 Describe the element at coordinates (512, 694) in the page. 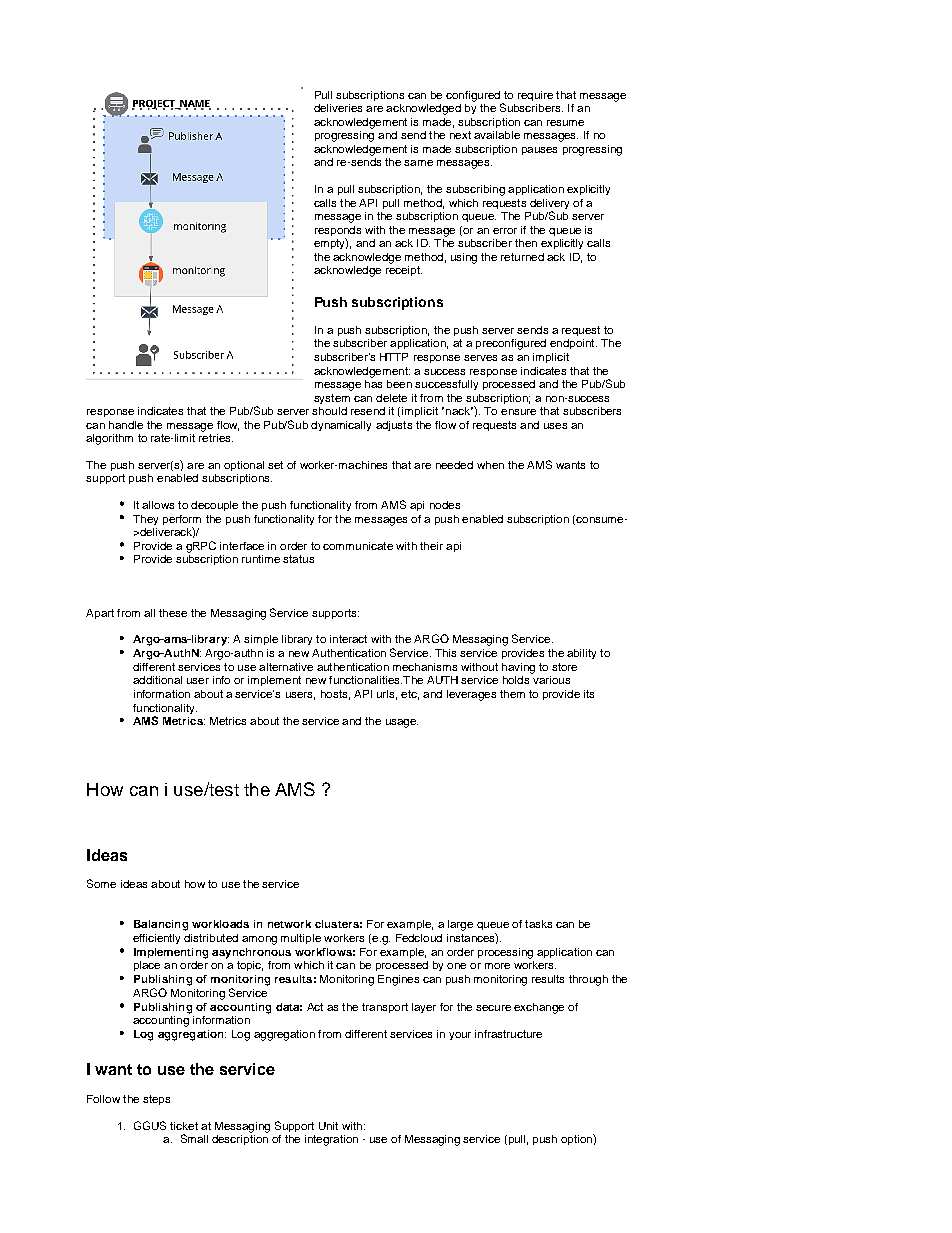

I see `them` at that location.
